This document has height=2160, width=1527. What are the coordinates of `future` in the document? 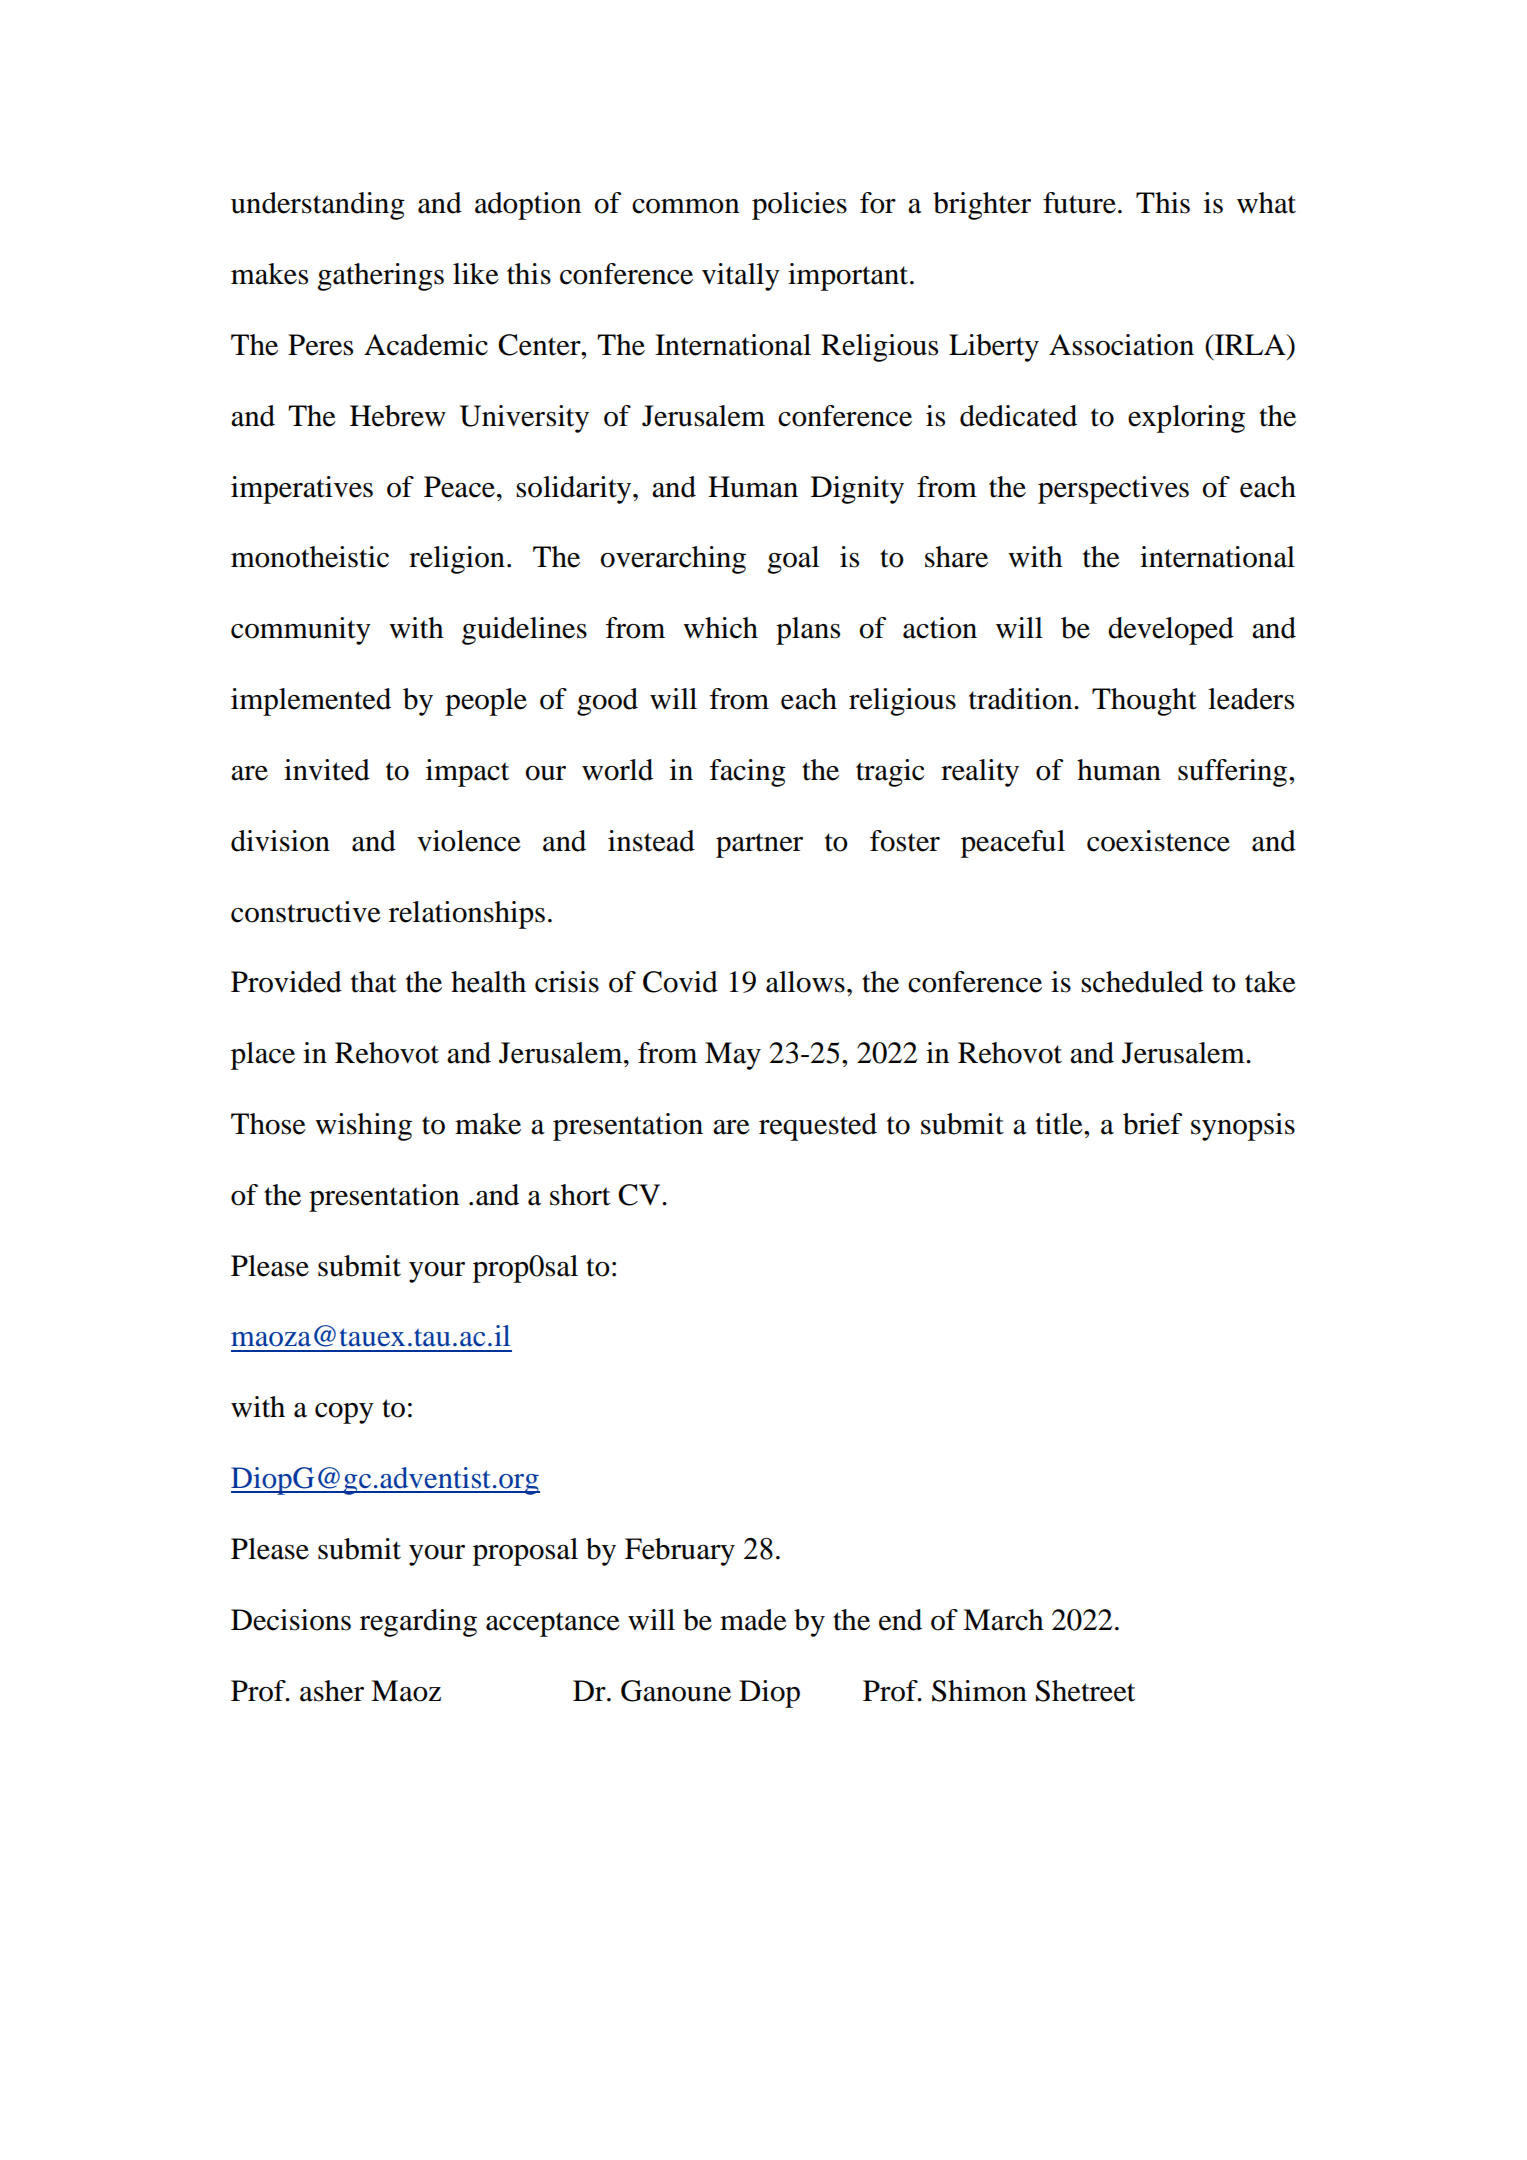 It's located at (1079, 203).
